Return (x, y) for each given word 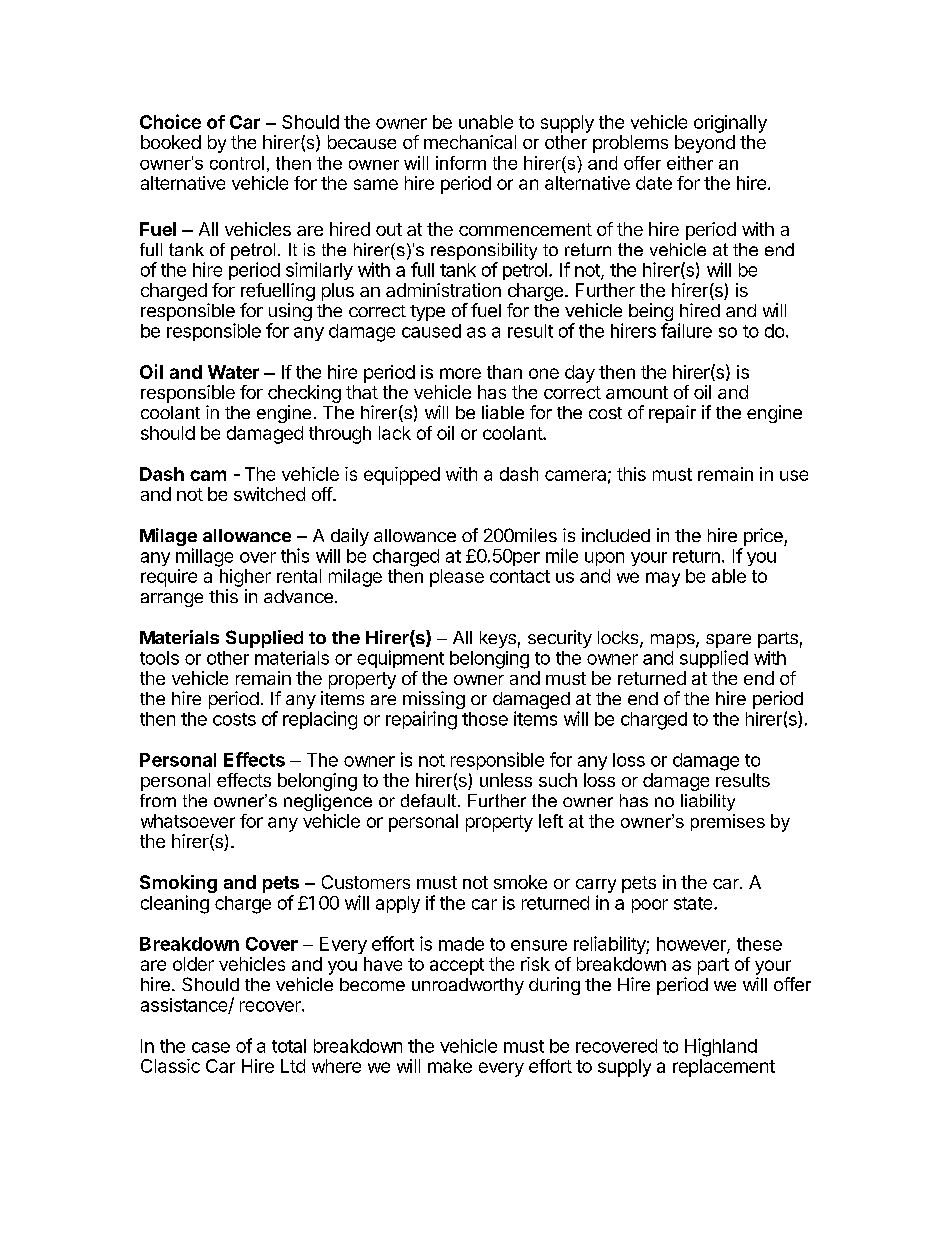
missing (434, 701)
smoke (520, 882)
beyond (705, 144)
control (237, 163)
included (616, 535)
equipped (402, 476)
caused (431, 331)
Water (233, 372)
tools (159, 658)
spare (728, 642)
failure (686, 330)
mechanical (470, 142)
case (211, 1047)
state (694, 903)
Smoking (178, 884)
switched (269, 494)
